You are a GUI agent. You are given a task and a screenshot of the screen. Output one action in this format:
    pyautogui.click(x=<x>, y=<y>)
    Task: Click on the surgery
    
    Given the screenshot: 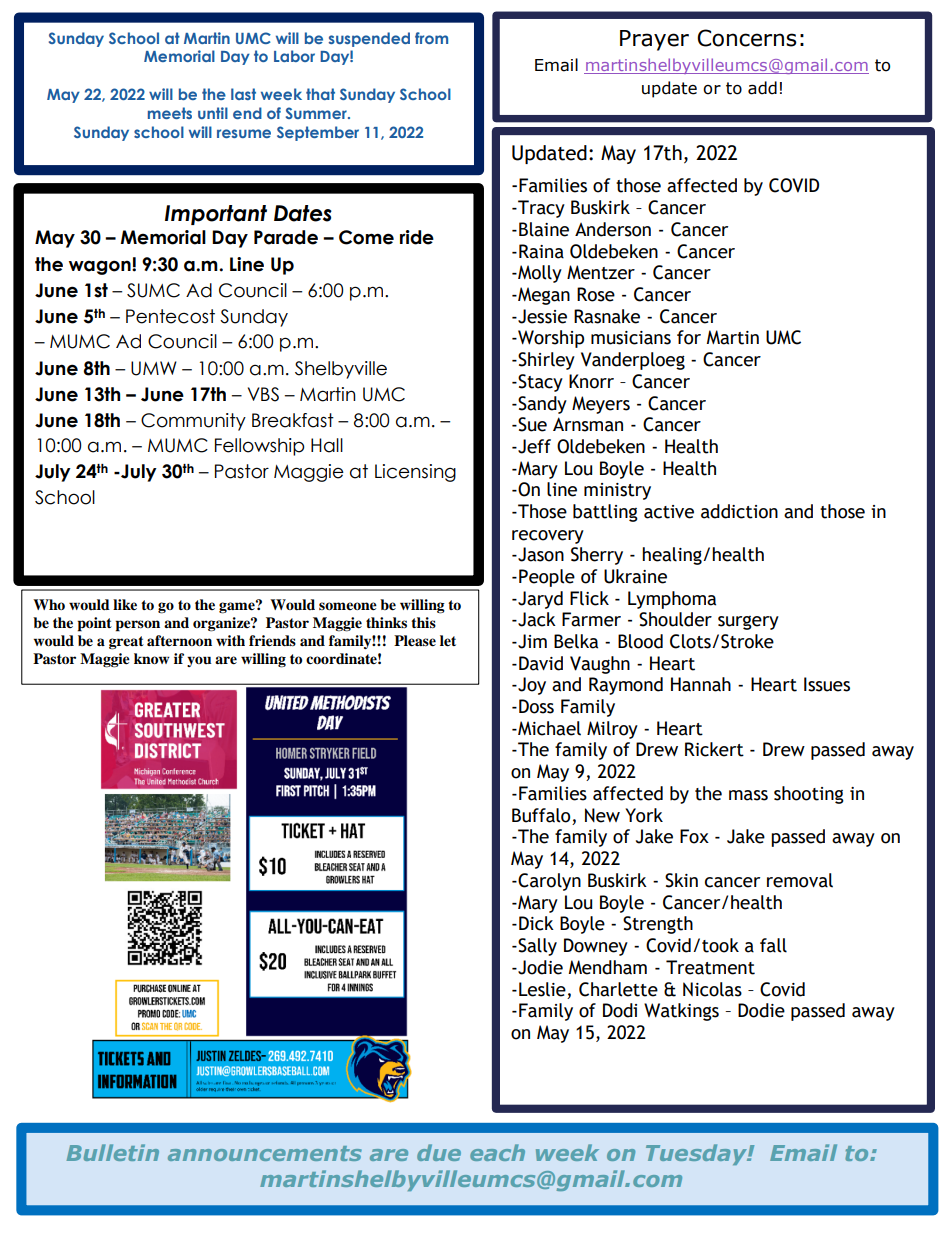 What is the action you would take?
    pyautogui.click(x=748, y=623)
